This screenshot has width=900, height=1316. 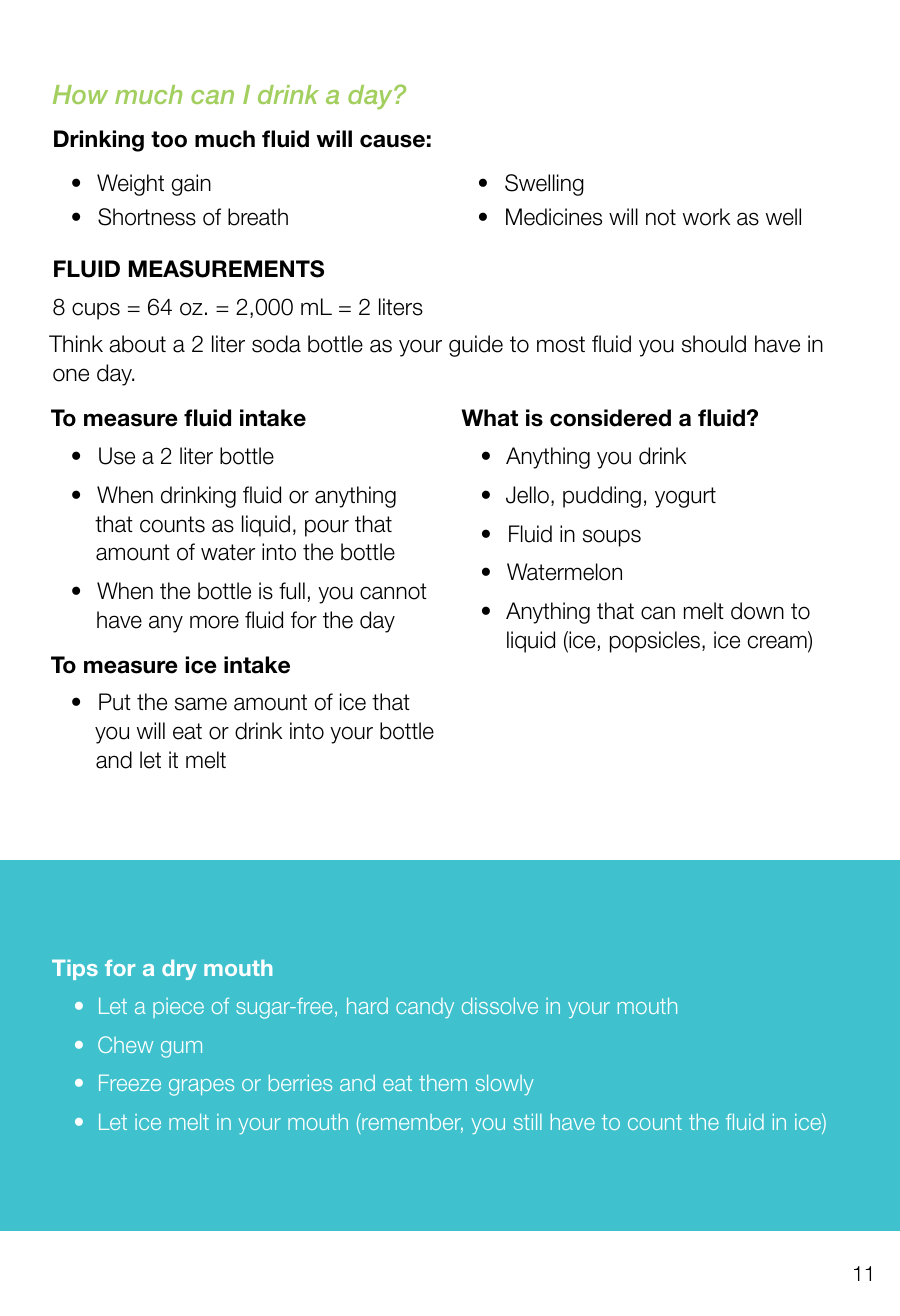 What do you see at coordinates (443, 1083) in the screenshot?
I see `them` at bounding box center [443, 1083].
